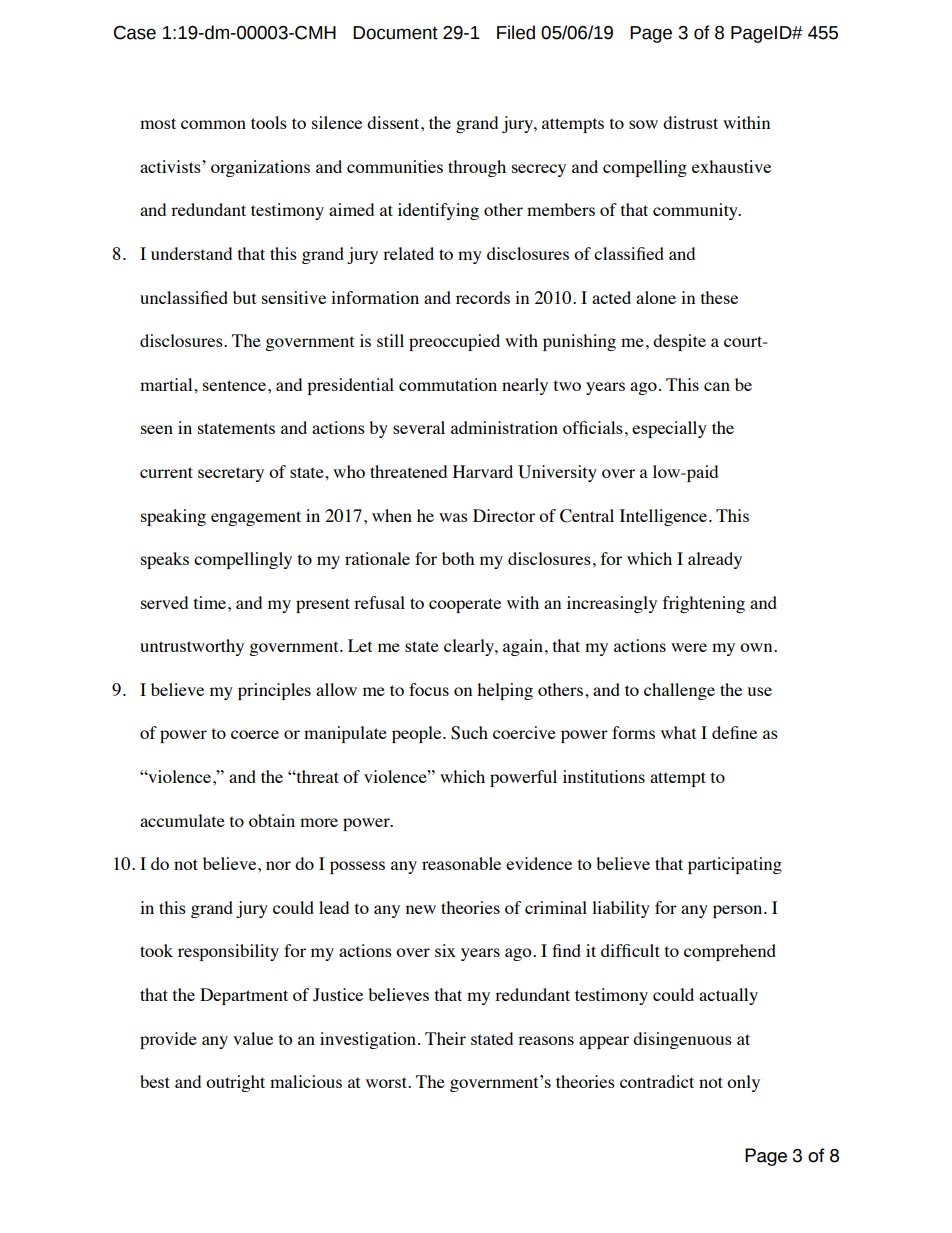 The image size is (952, 1233). I want to click on distrust, so click(690, 122).
